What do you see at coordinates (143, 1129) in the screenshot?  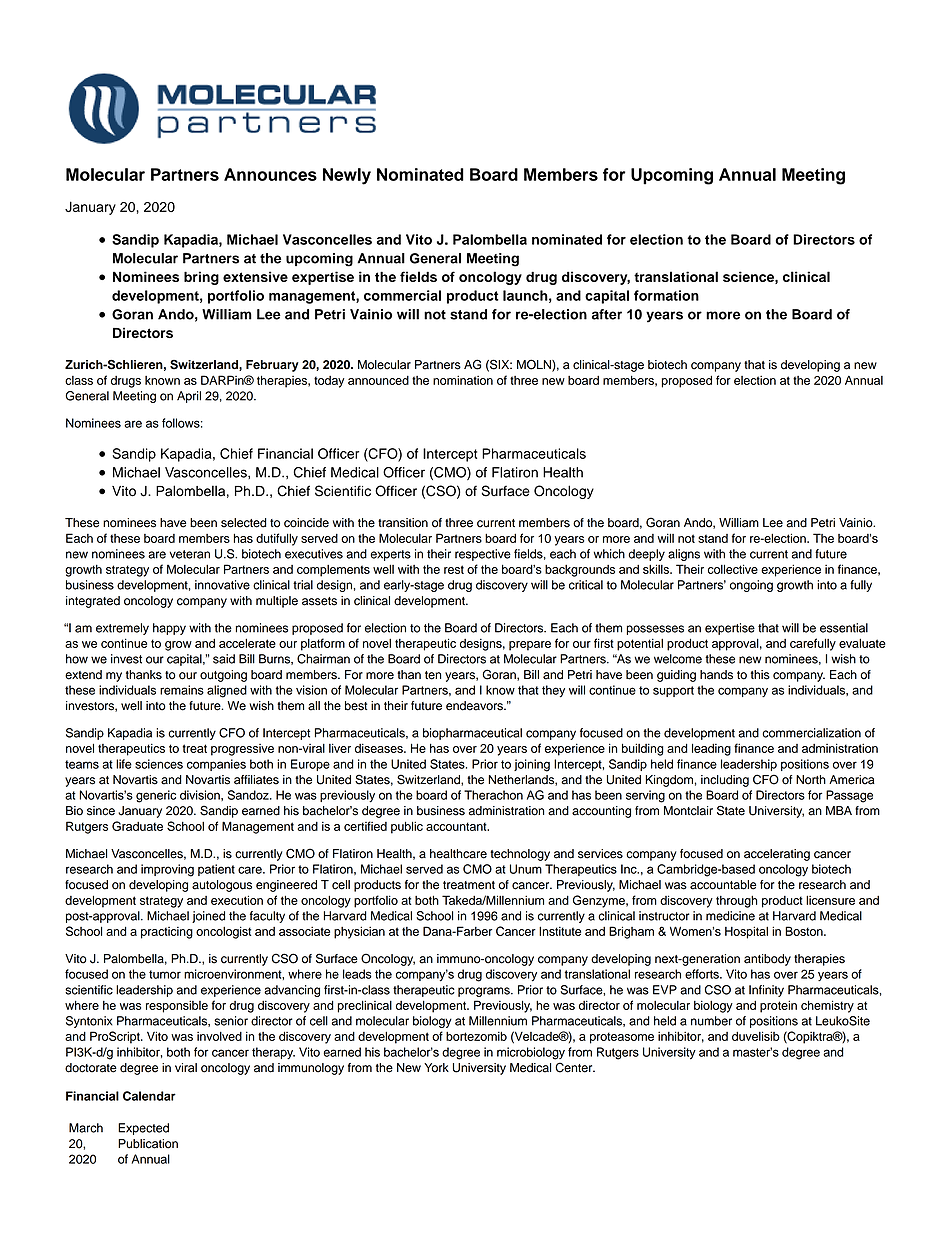 I see `Expected` at bounding box center [143, 1129].
